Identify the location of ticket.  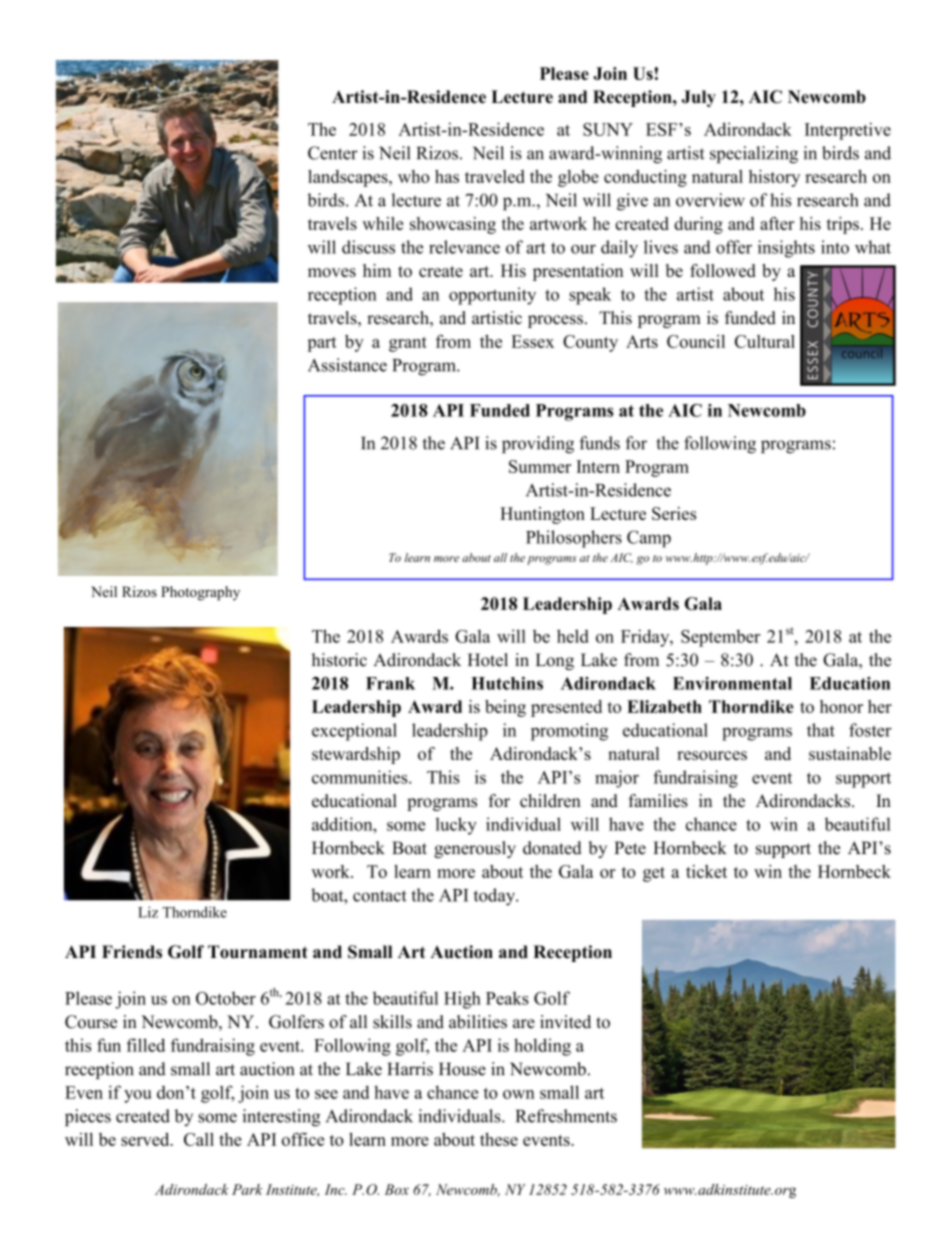
(706, 871).
